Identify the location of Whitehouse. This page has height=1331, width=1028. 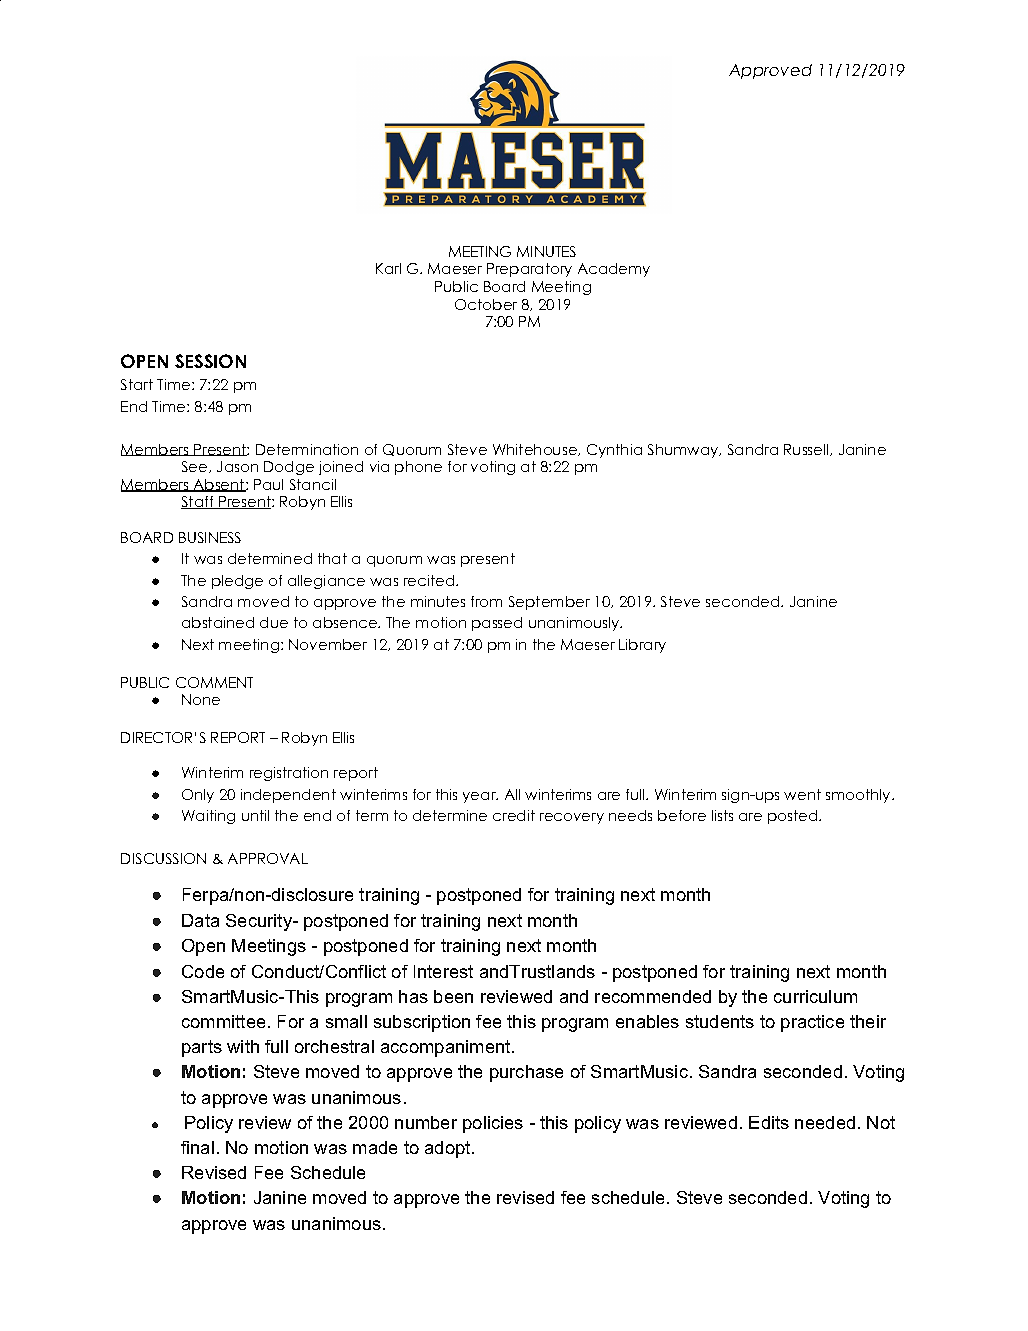
(536, 450).
